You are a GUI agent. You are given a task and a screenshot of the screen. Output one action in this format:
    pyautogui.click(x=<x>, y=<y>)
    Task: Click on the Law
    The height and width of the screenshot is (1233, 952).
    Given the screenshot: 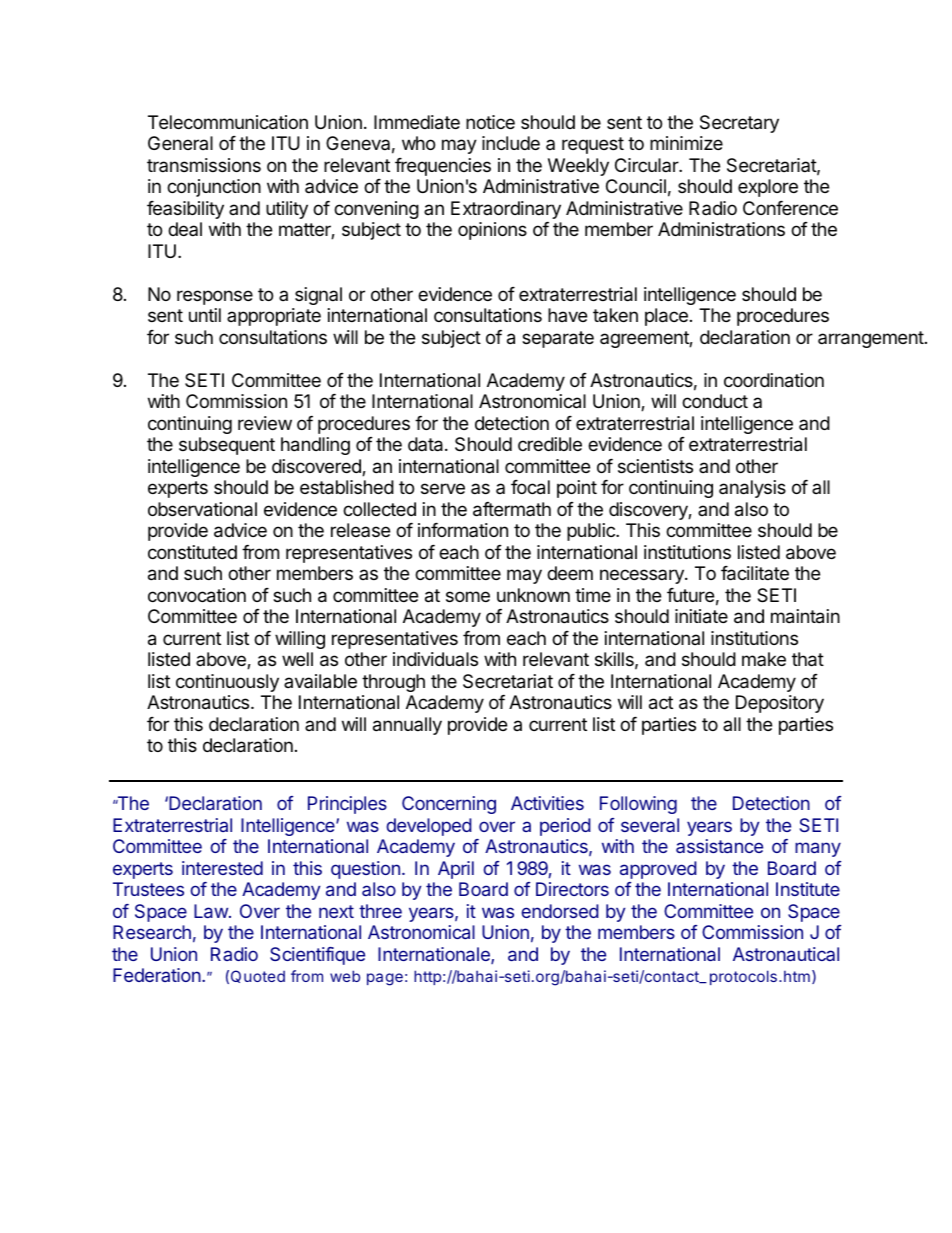 What is the action you would take?
    pyautogui.click(x=212, y=911)
